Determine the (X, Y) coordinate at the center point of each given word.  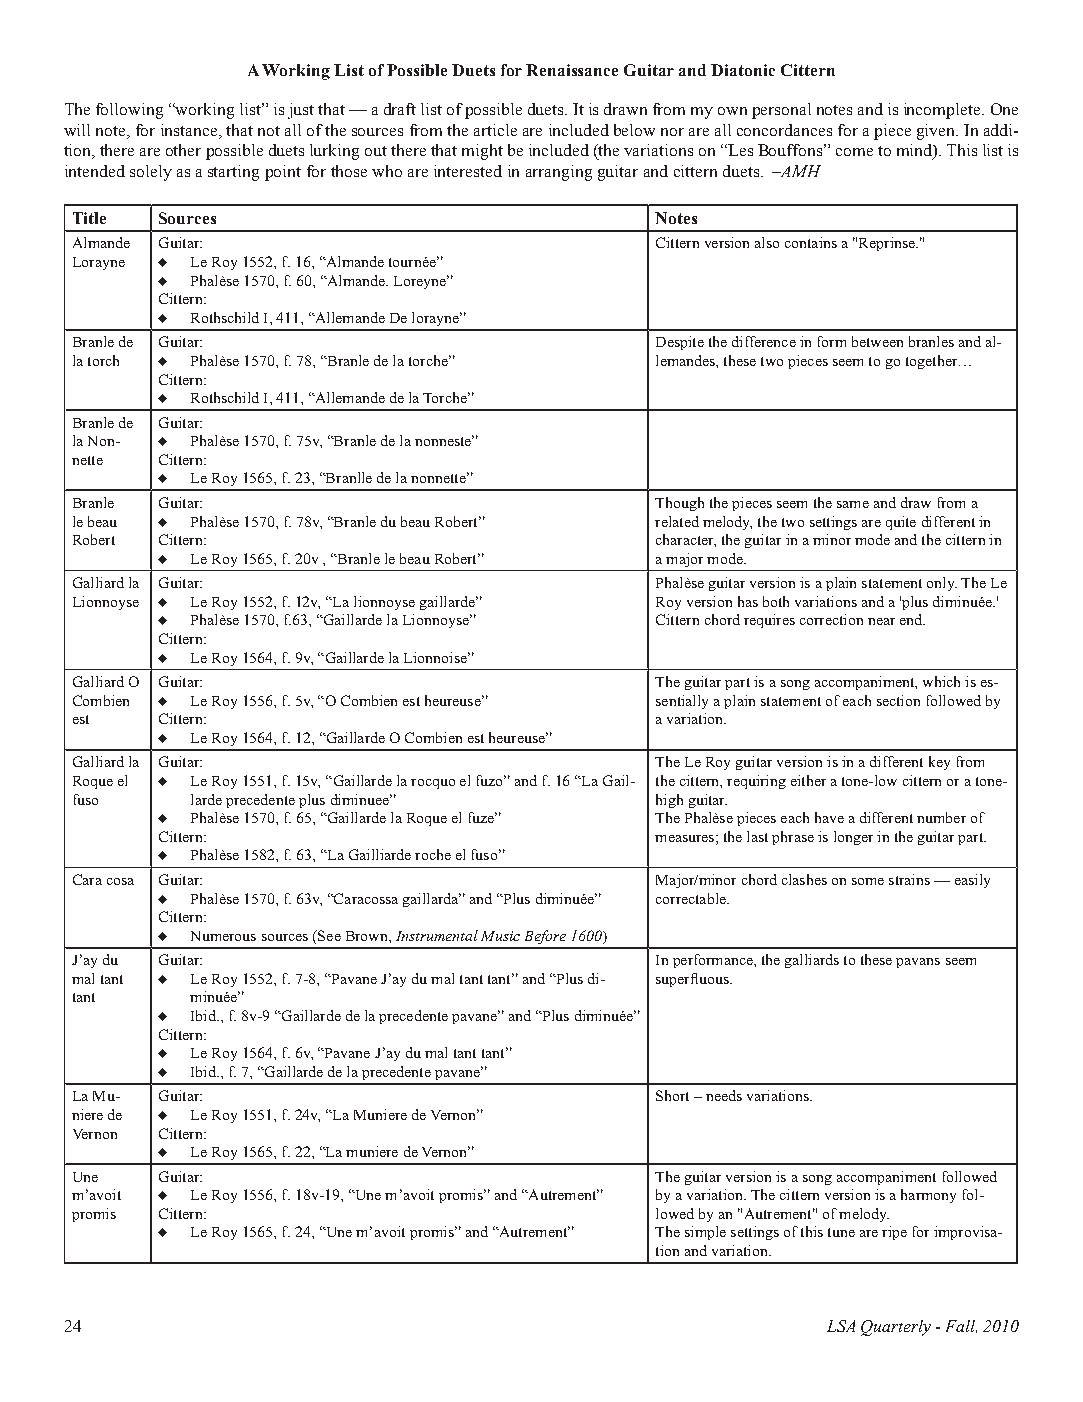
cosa (120, 881)
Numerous (223, 936)
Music (500, 936)
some (868, 881)
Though (679, 504)
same (853, 504)
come (854, 152)
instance (190, 130)
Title (89, 218)
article (495, 130)
